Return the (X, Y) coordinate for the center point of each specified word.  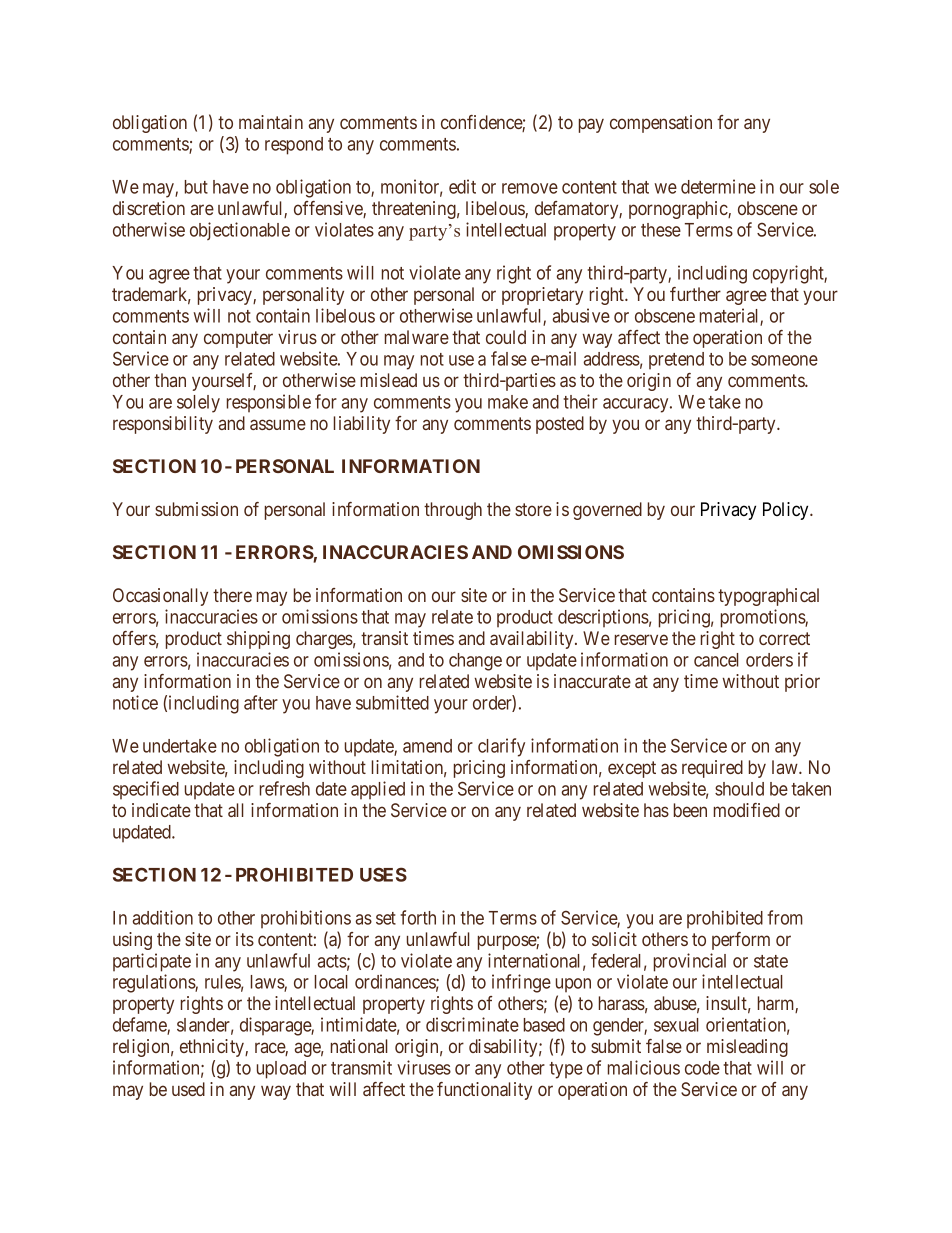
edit (462, 186)
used (188, 1089)
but (196, 187)
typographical (768, 597)
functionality (484, 1091)
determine (718, 186)
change (475, 662)
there (232, 595)
